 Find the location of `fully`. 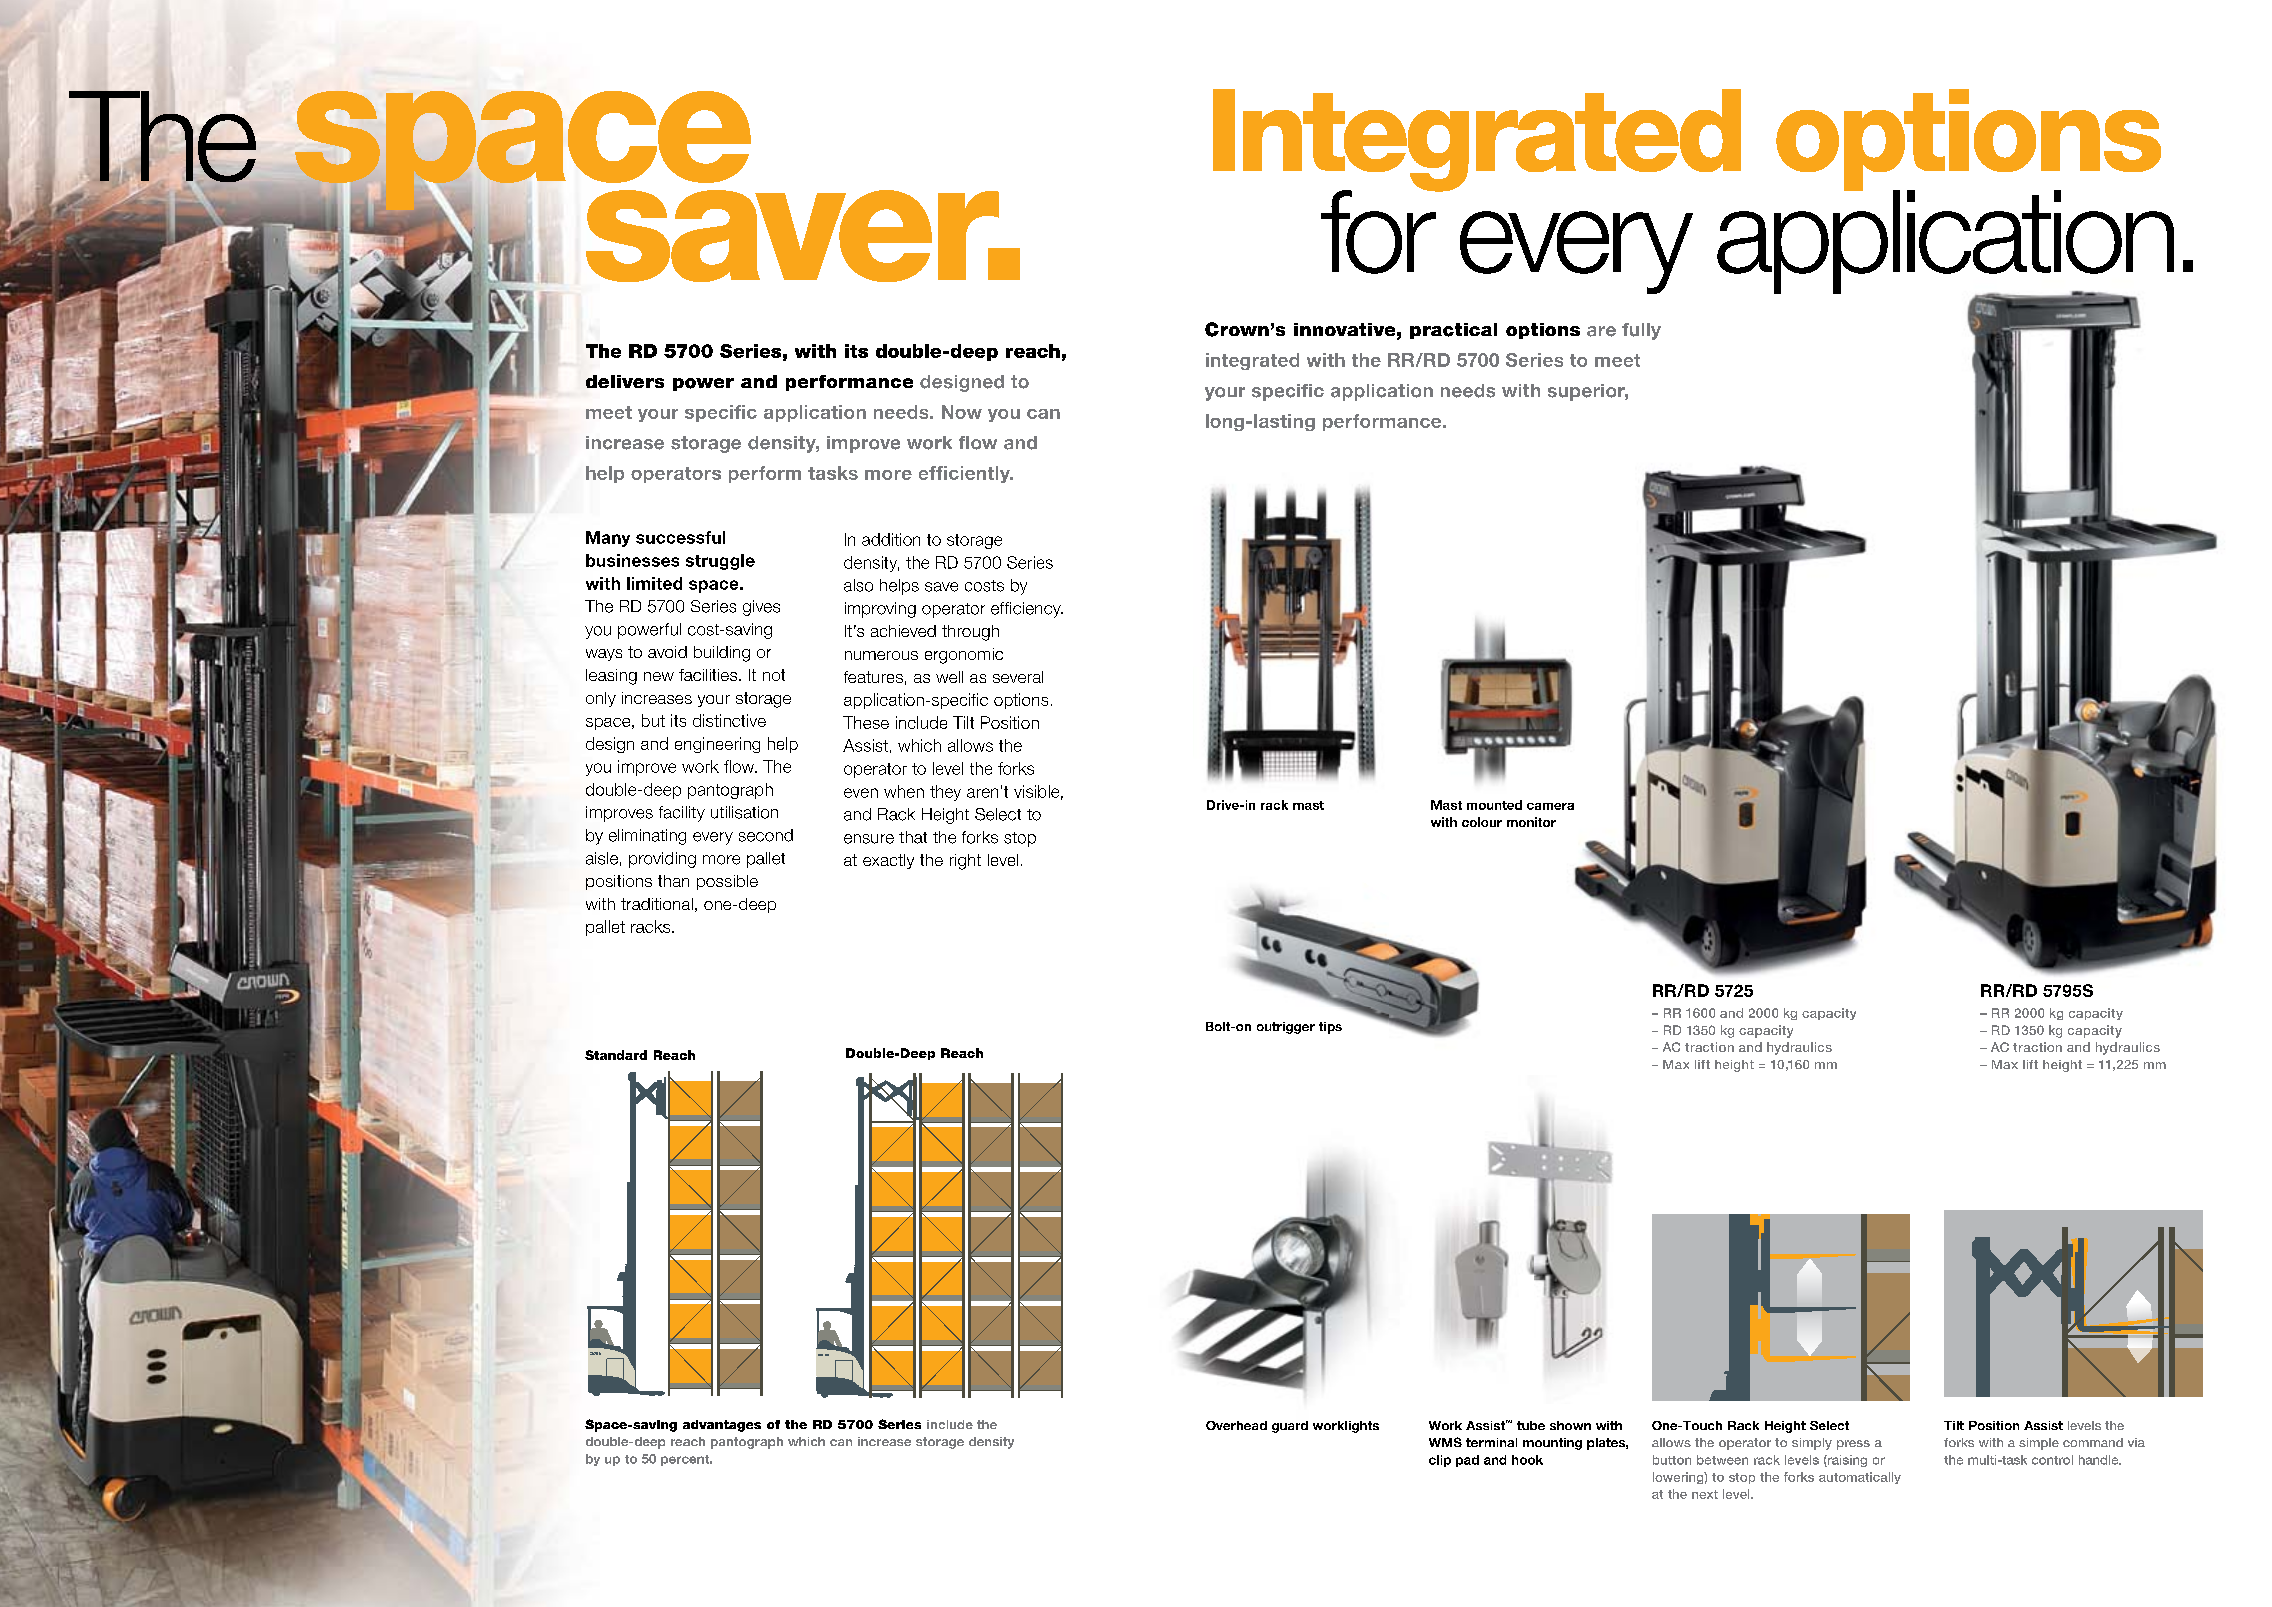

fully is located at coordinates (1641, 331).
